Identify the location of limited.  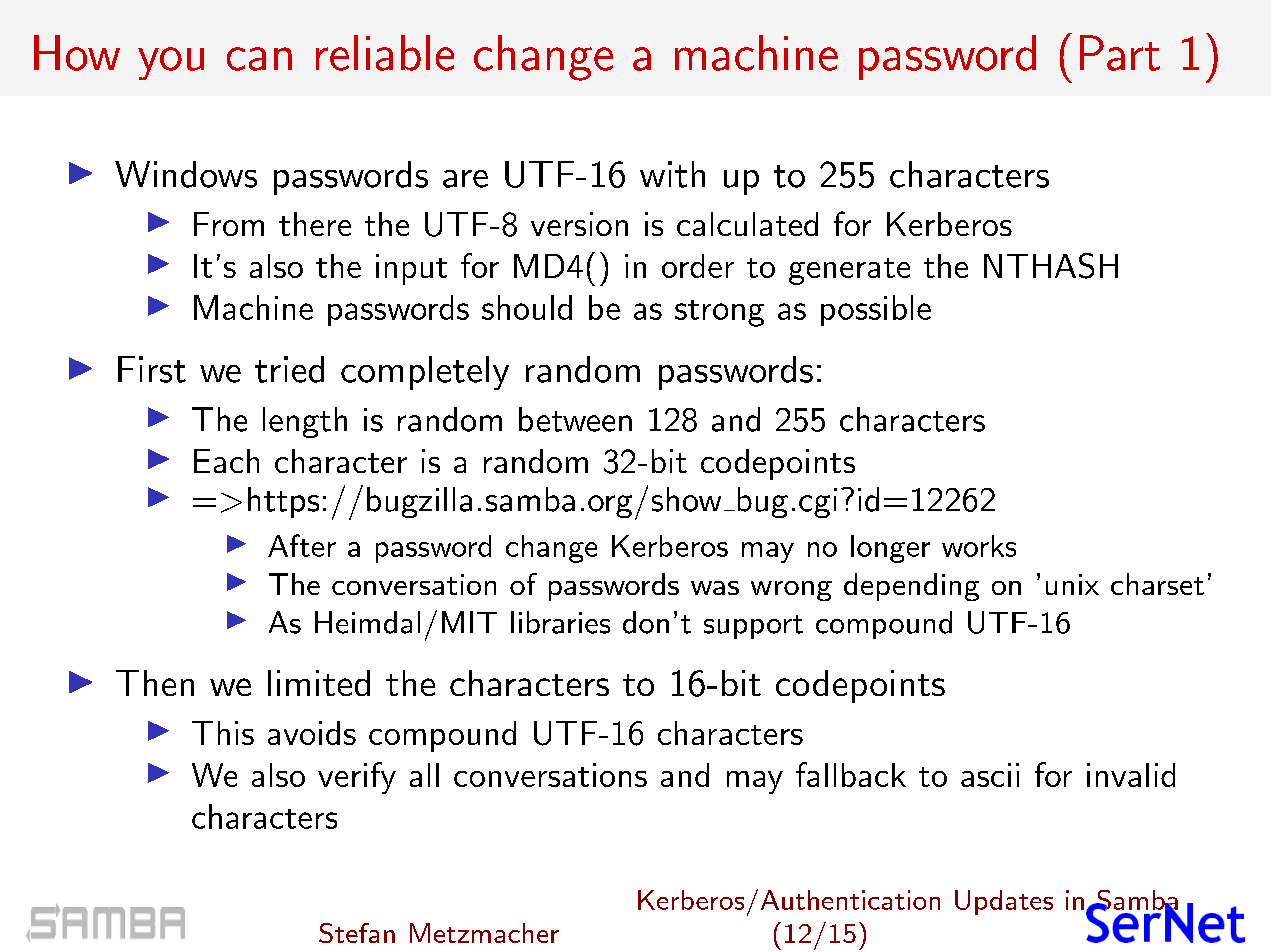
(319, 683).
